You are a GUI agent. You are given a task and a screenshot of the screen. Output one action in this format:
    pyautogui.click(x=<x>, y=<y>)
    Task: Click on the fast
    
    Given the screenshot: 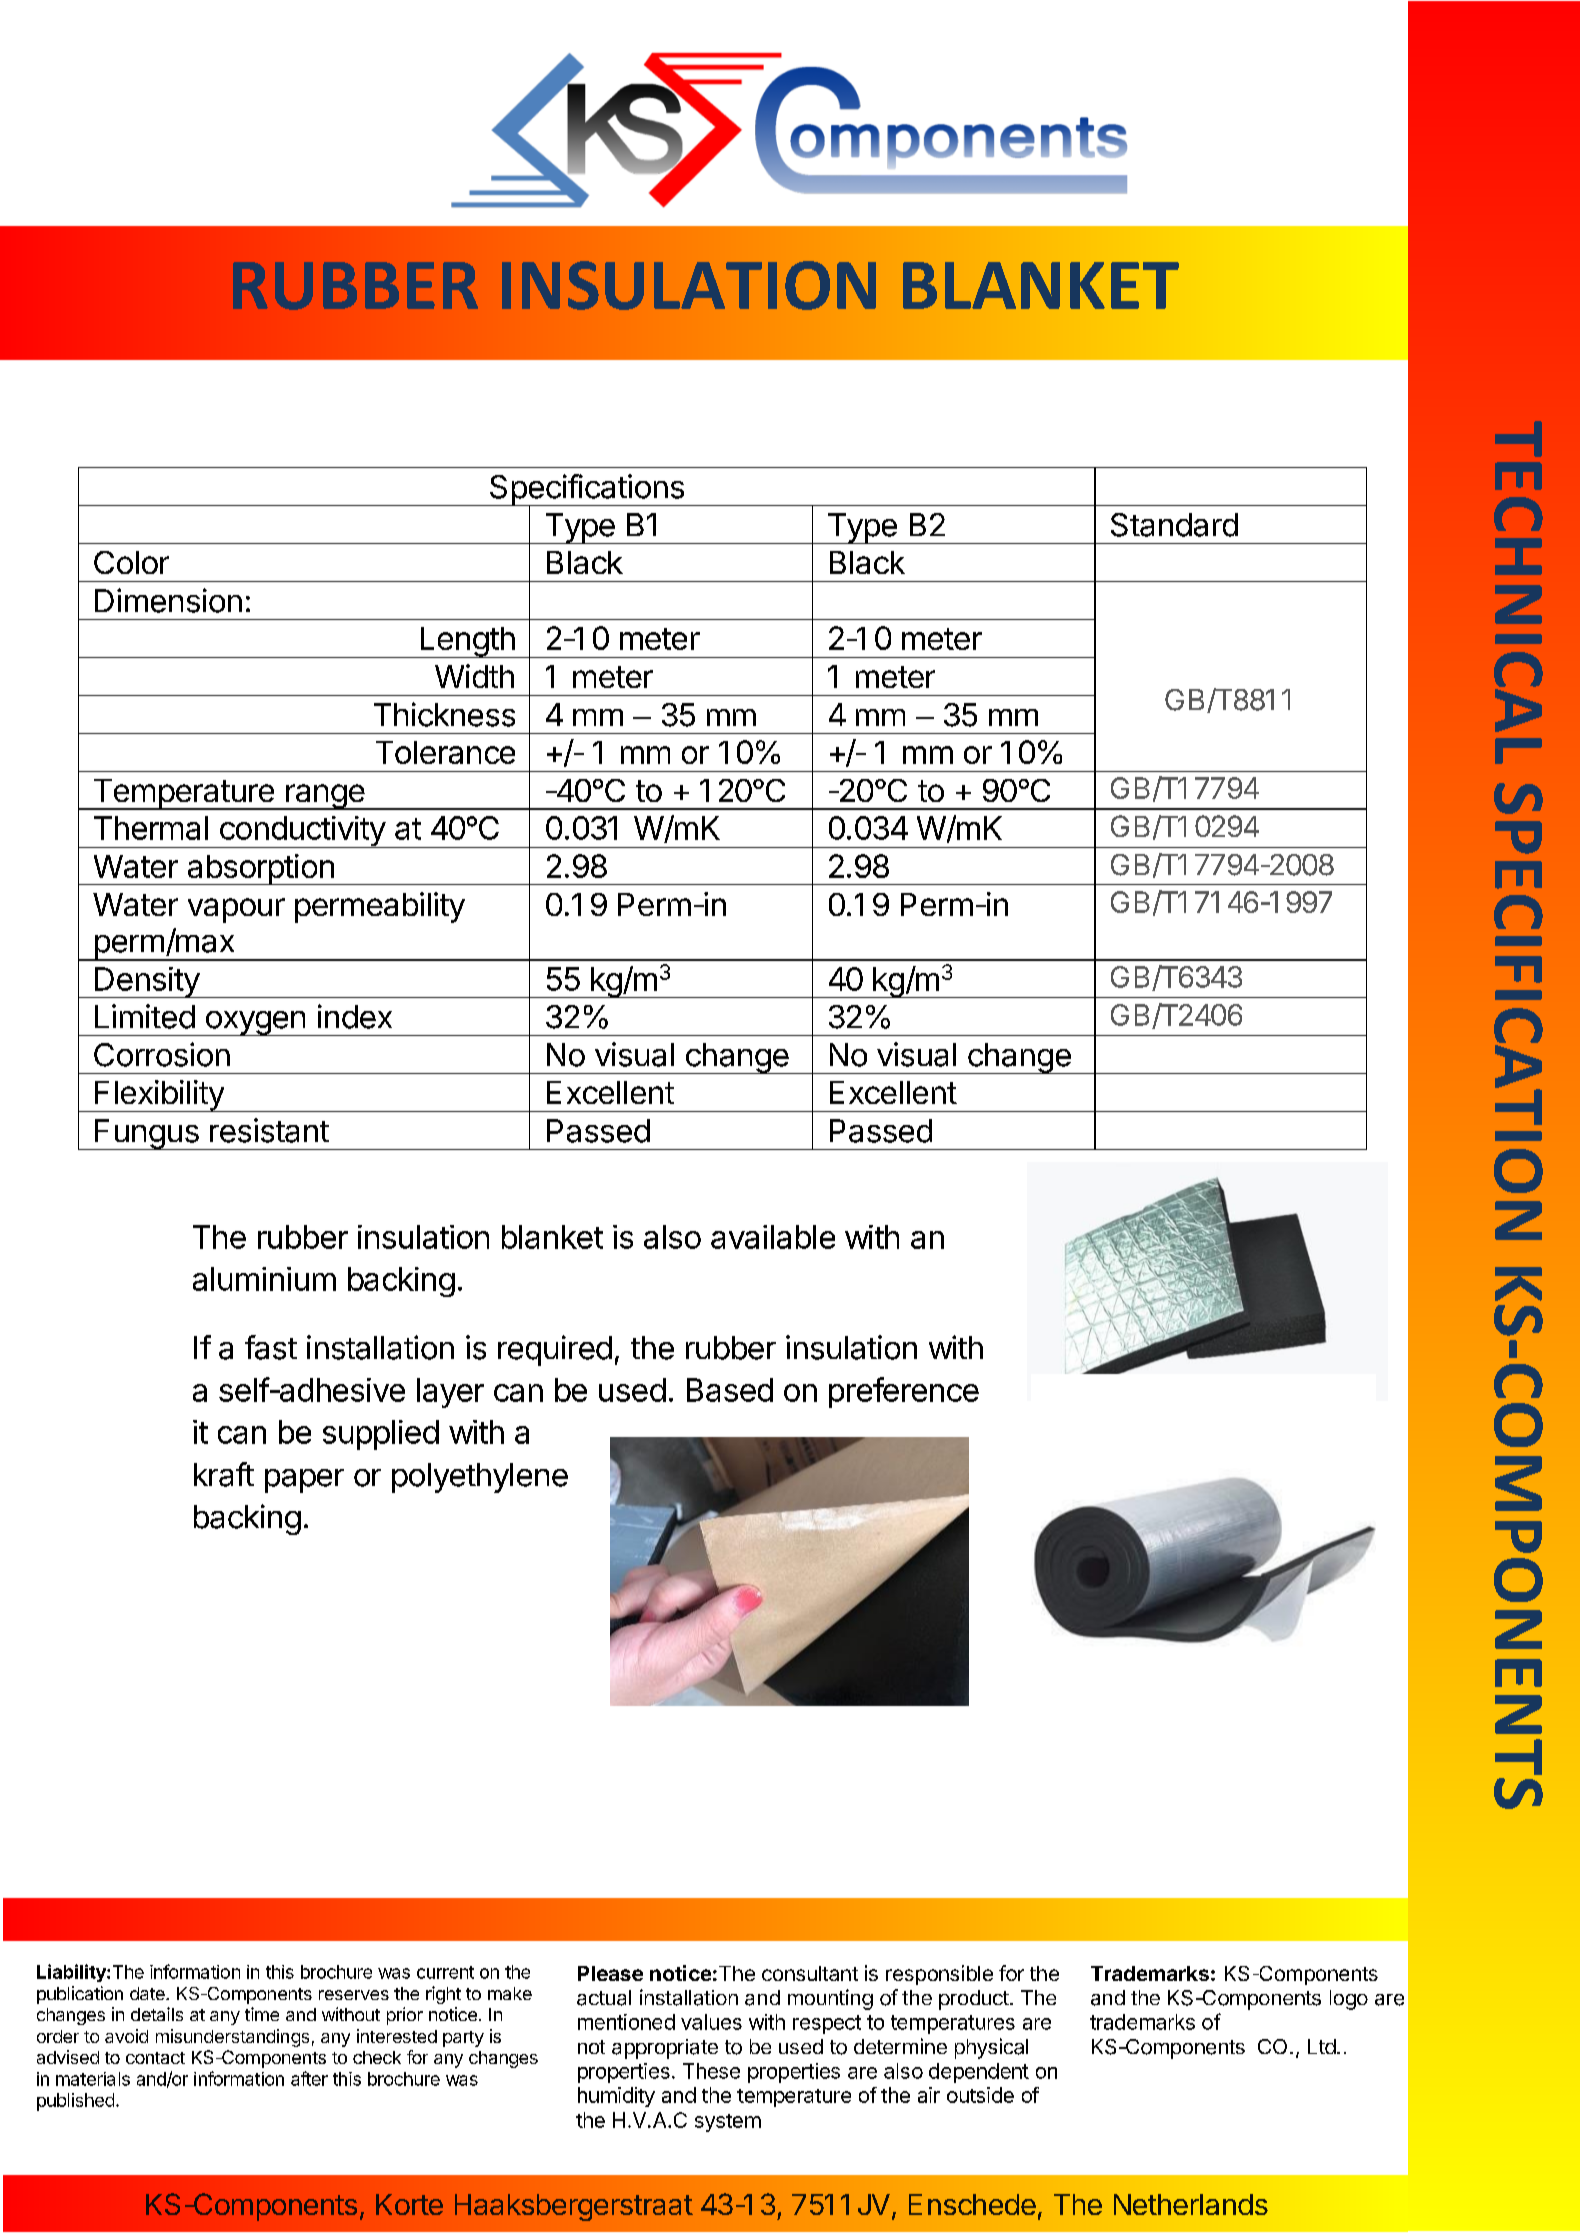 What is the action you would take?
    pyautogui.click(x=271, y=1347)
